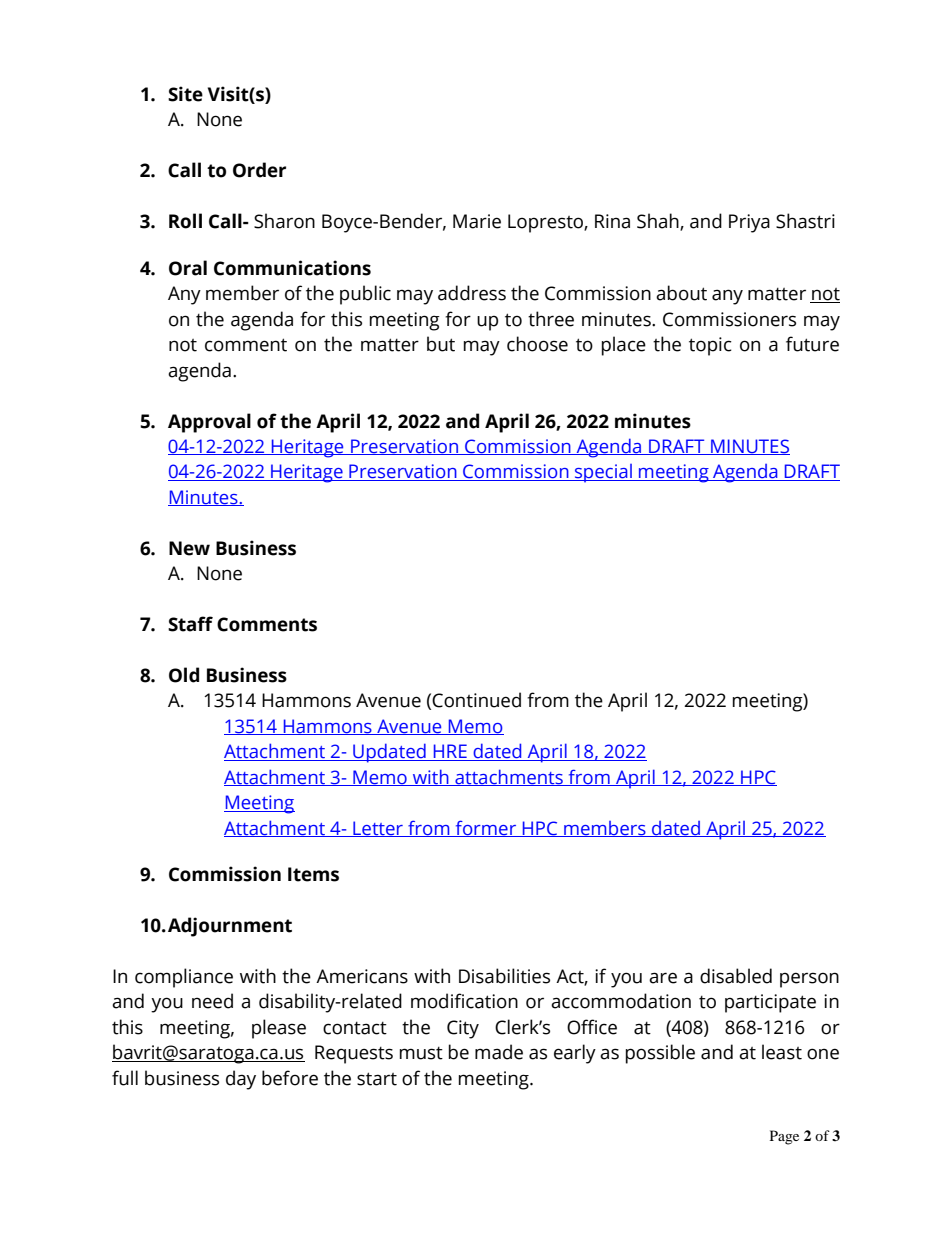  What do you see at coordinates (313, 874) in the screenshot?
I see `Items` at bounding box center [313, 874].
